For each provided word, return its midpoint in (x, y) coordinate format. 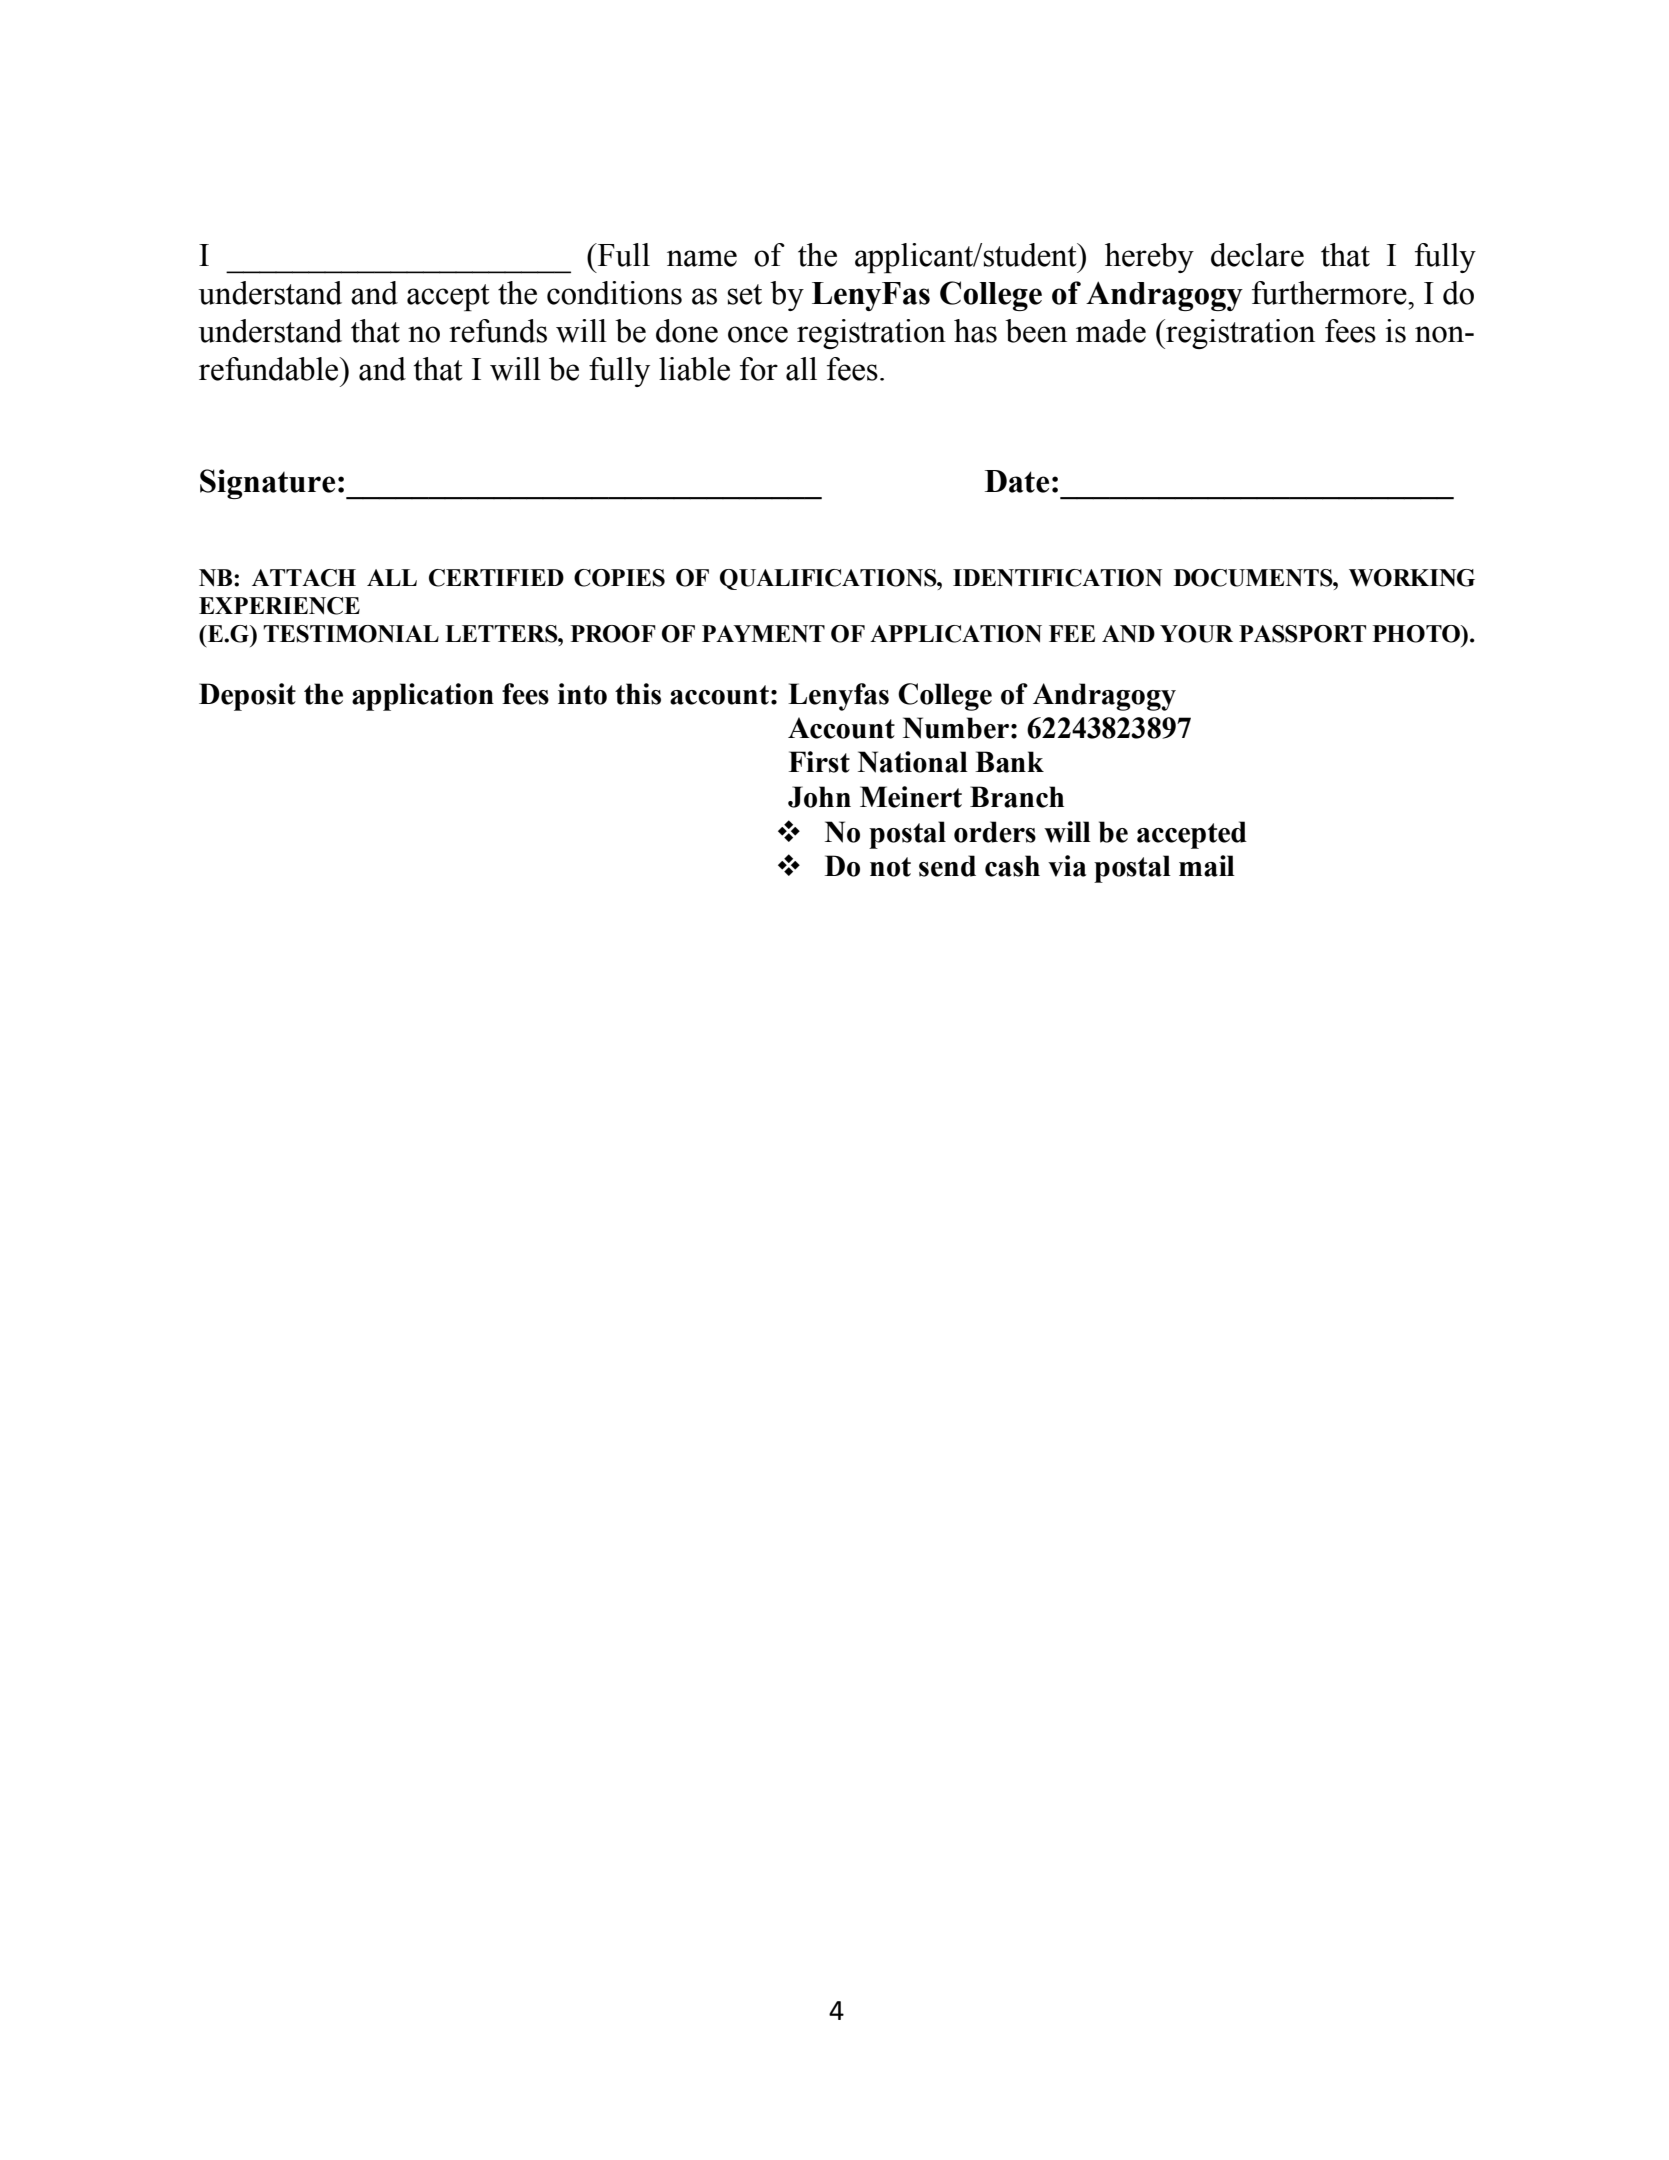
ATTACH (304, 578)
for (759, 369)
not (890, 867)
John (819, 797)
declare (1257, 255)
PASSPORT (1302, 634)
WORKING (1412, 578)
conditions (614, 293)
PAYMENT (763, 633)
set (745, 294)
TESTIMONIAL (351, 634)
